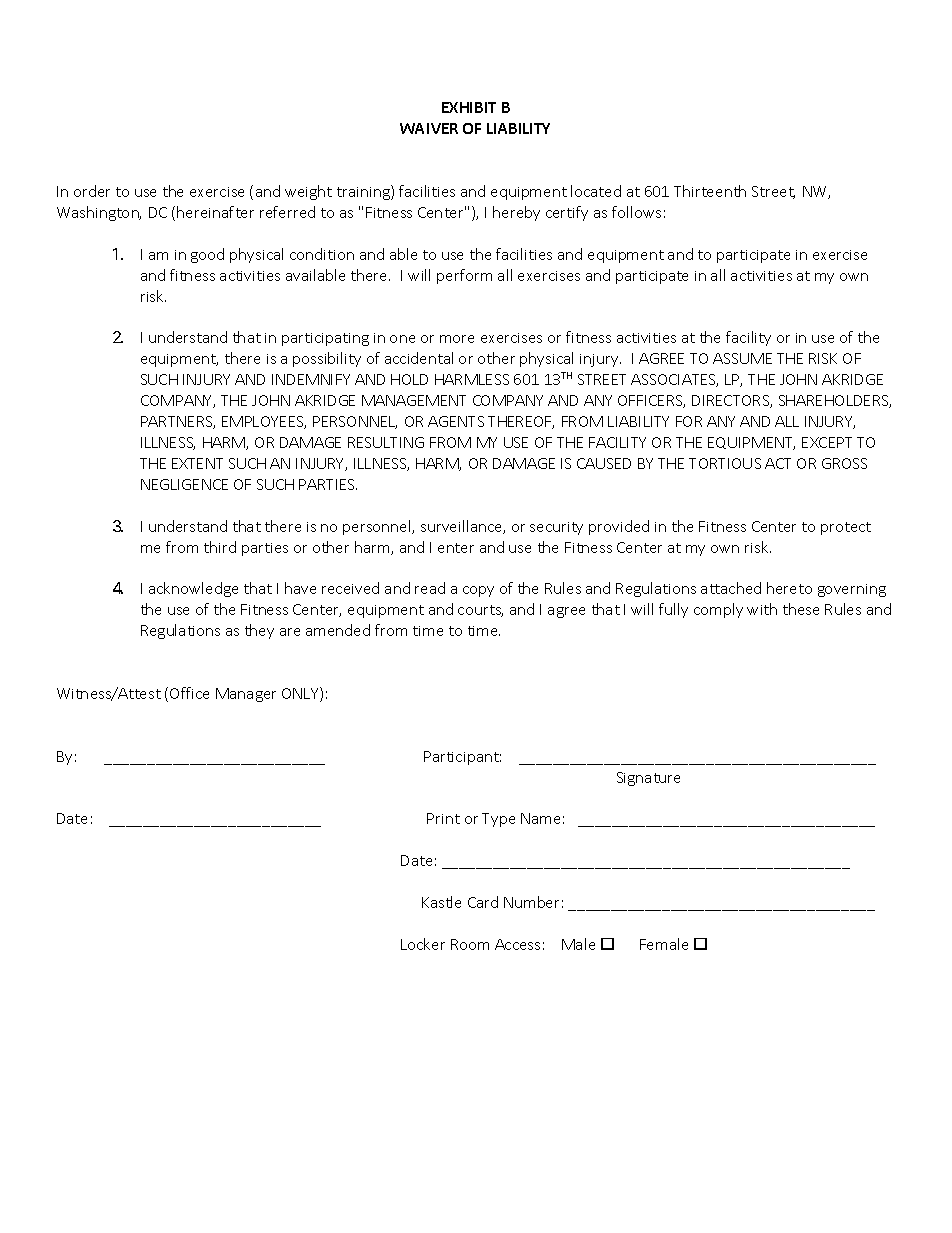 The height and width of the screenshot is (1233, 952). Describe the element at coordinates (556, 528) in the screenshot. I see `security` at that location.
